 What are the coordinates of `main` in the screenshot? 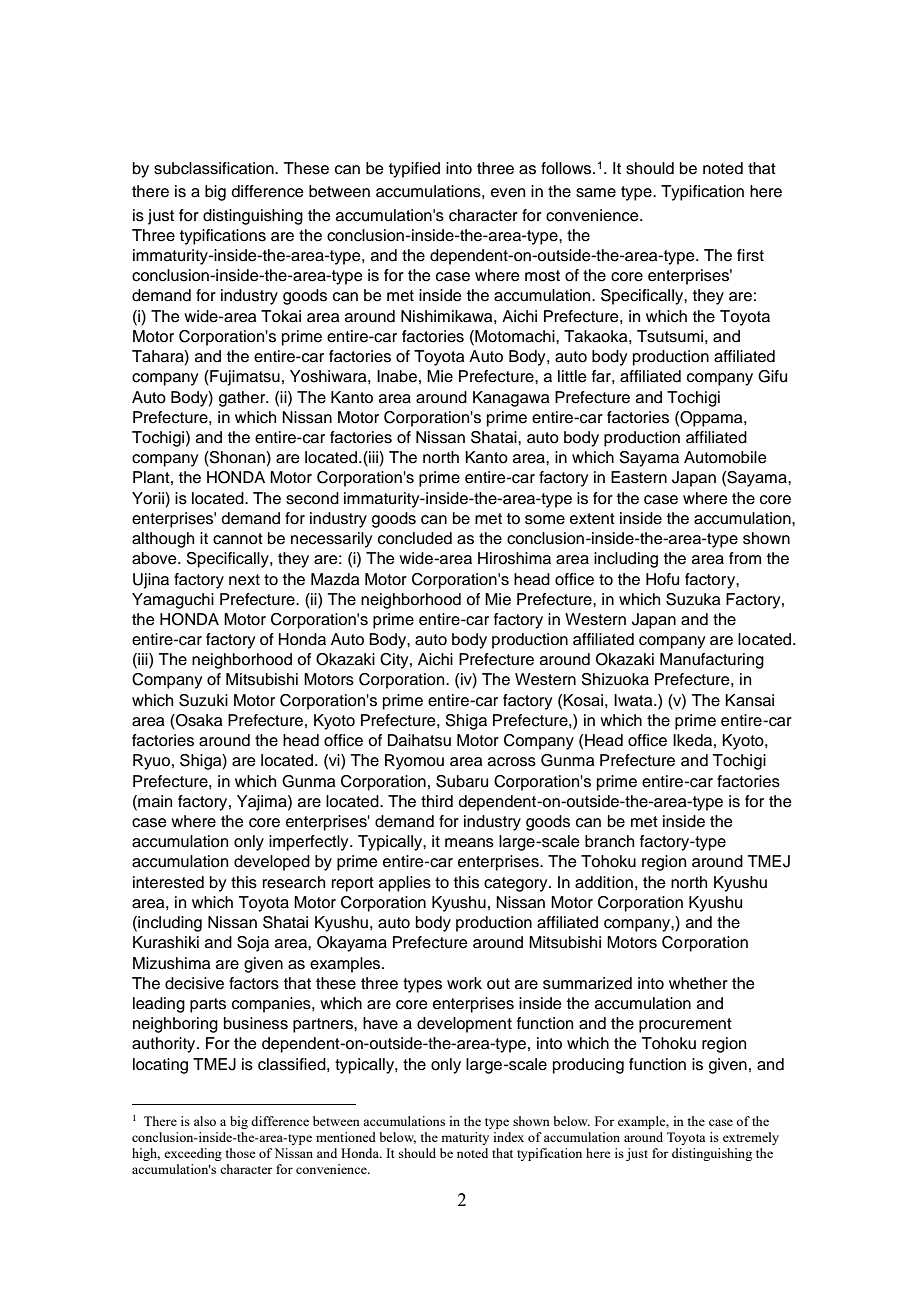 It's located at (154, 801).
